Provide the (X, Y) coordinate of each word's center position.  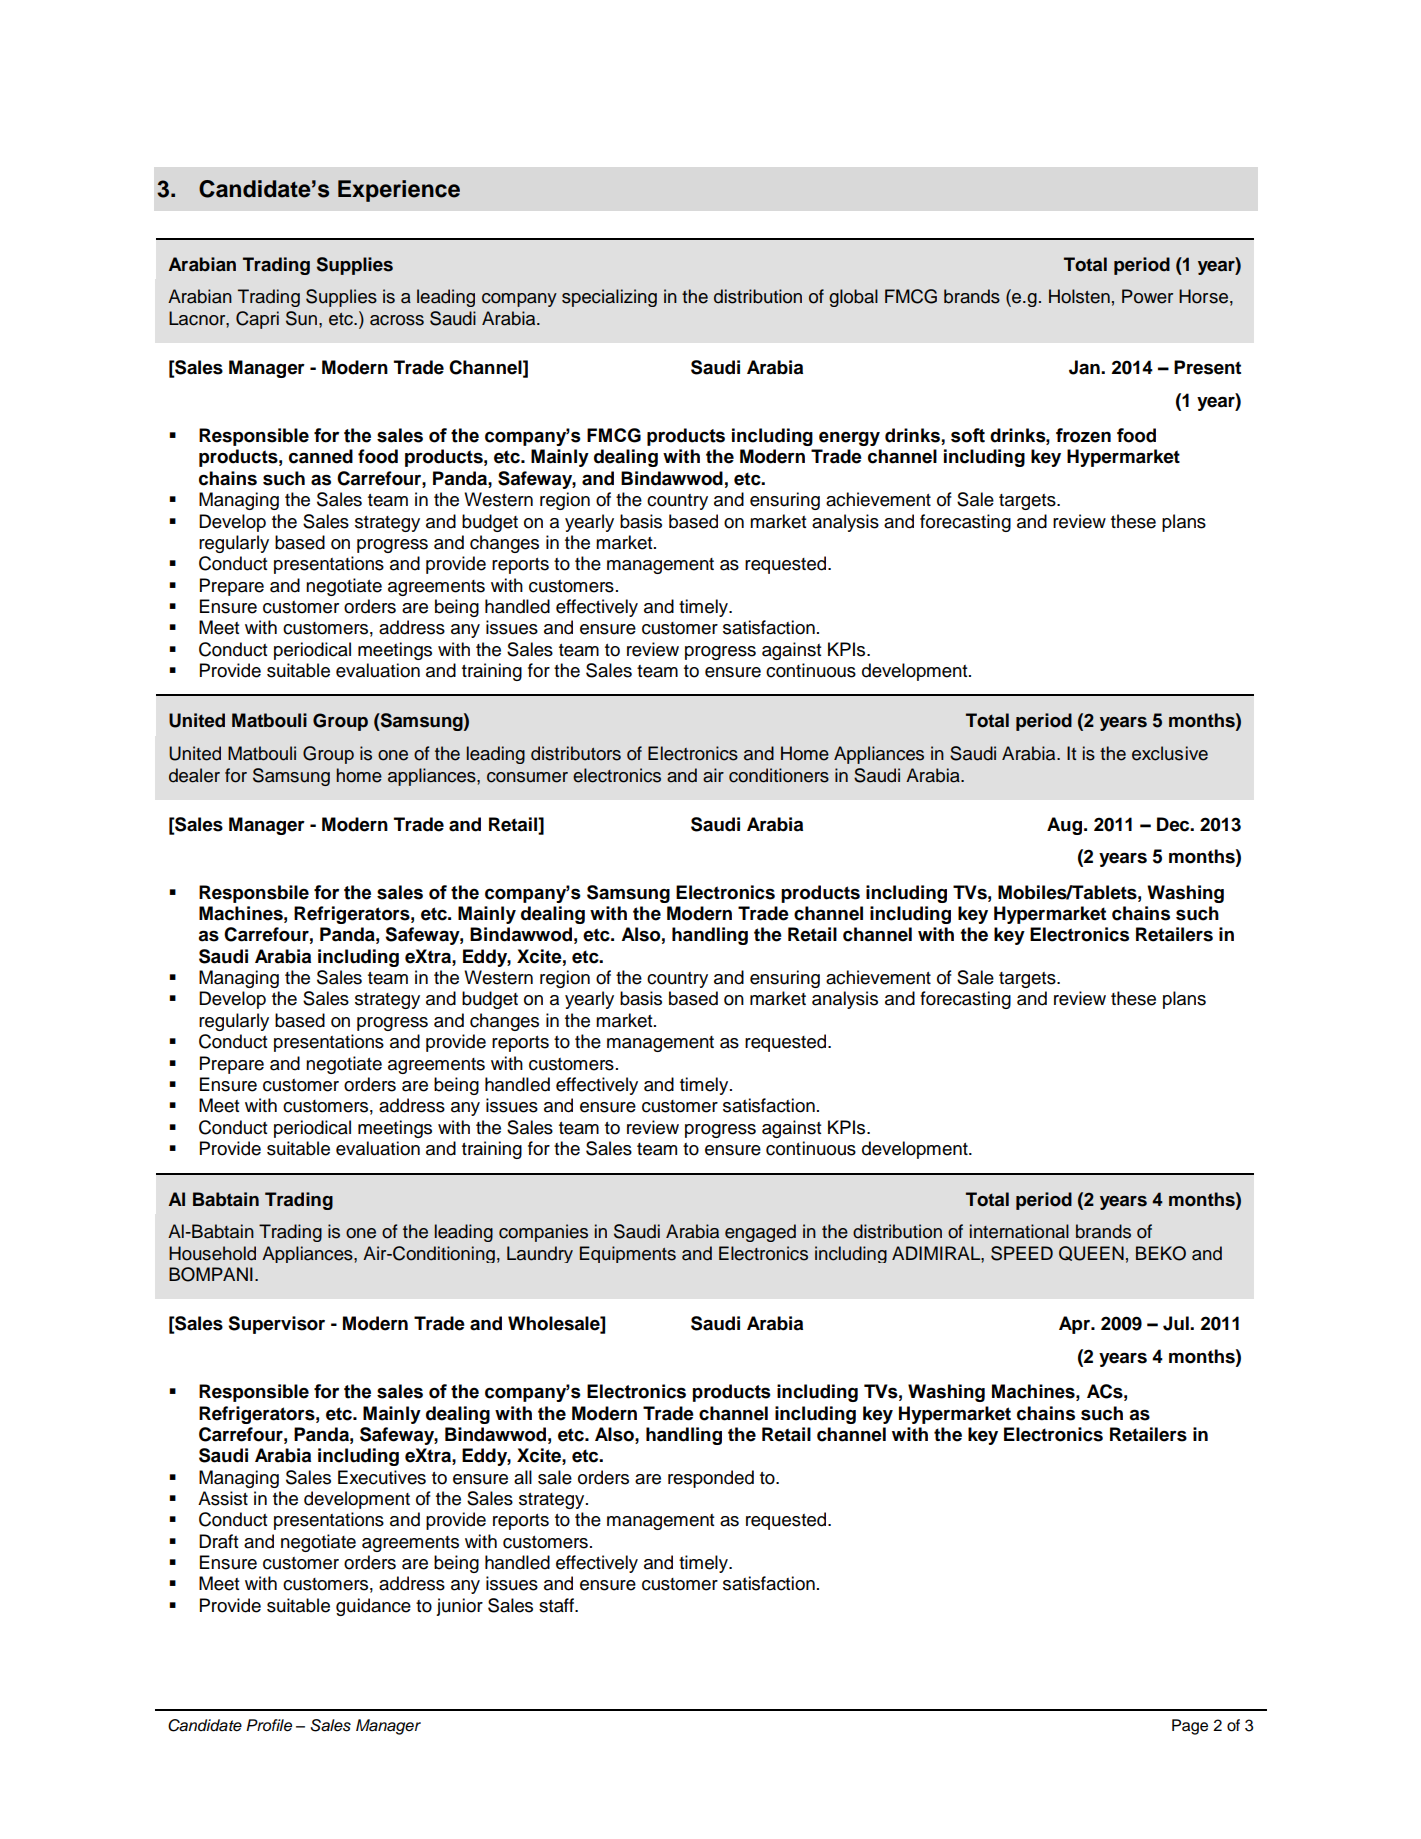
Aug (1066, 826)
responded (711, 1479)
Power (1147, 296)
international (1019, 1231)
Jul (1177, 1323)
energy (849, 438)
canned (321, 456)
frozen (1083, 435)
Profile (269, 1725)
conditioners (779, 775)
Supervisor (276, 1325)
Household (212, 1253)
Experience (399, 191)
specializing (609, 298)
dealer (194, 775)
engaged (760, 1233)
